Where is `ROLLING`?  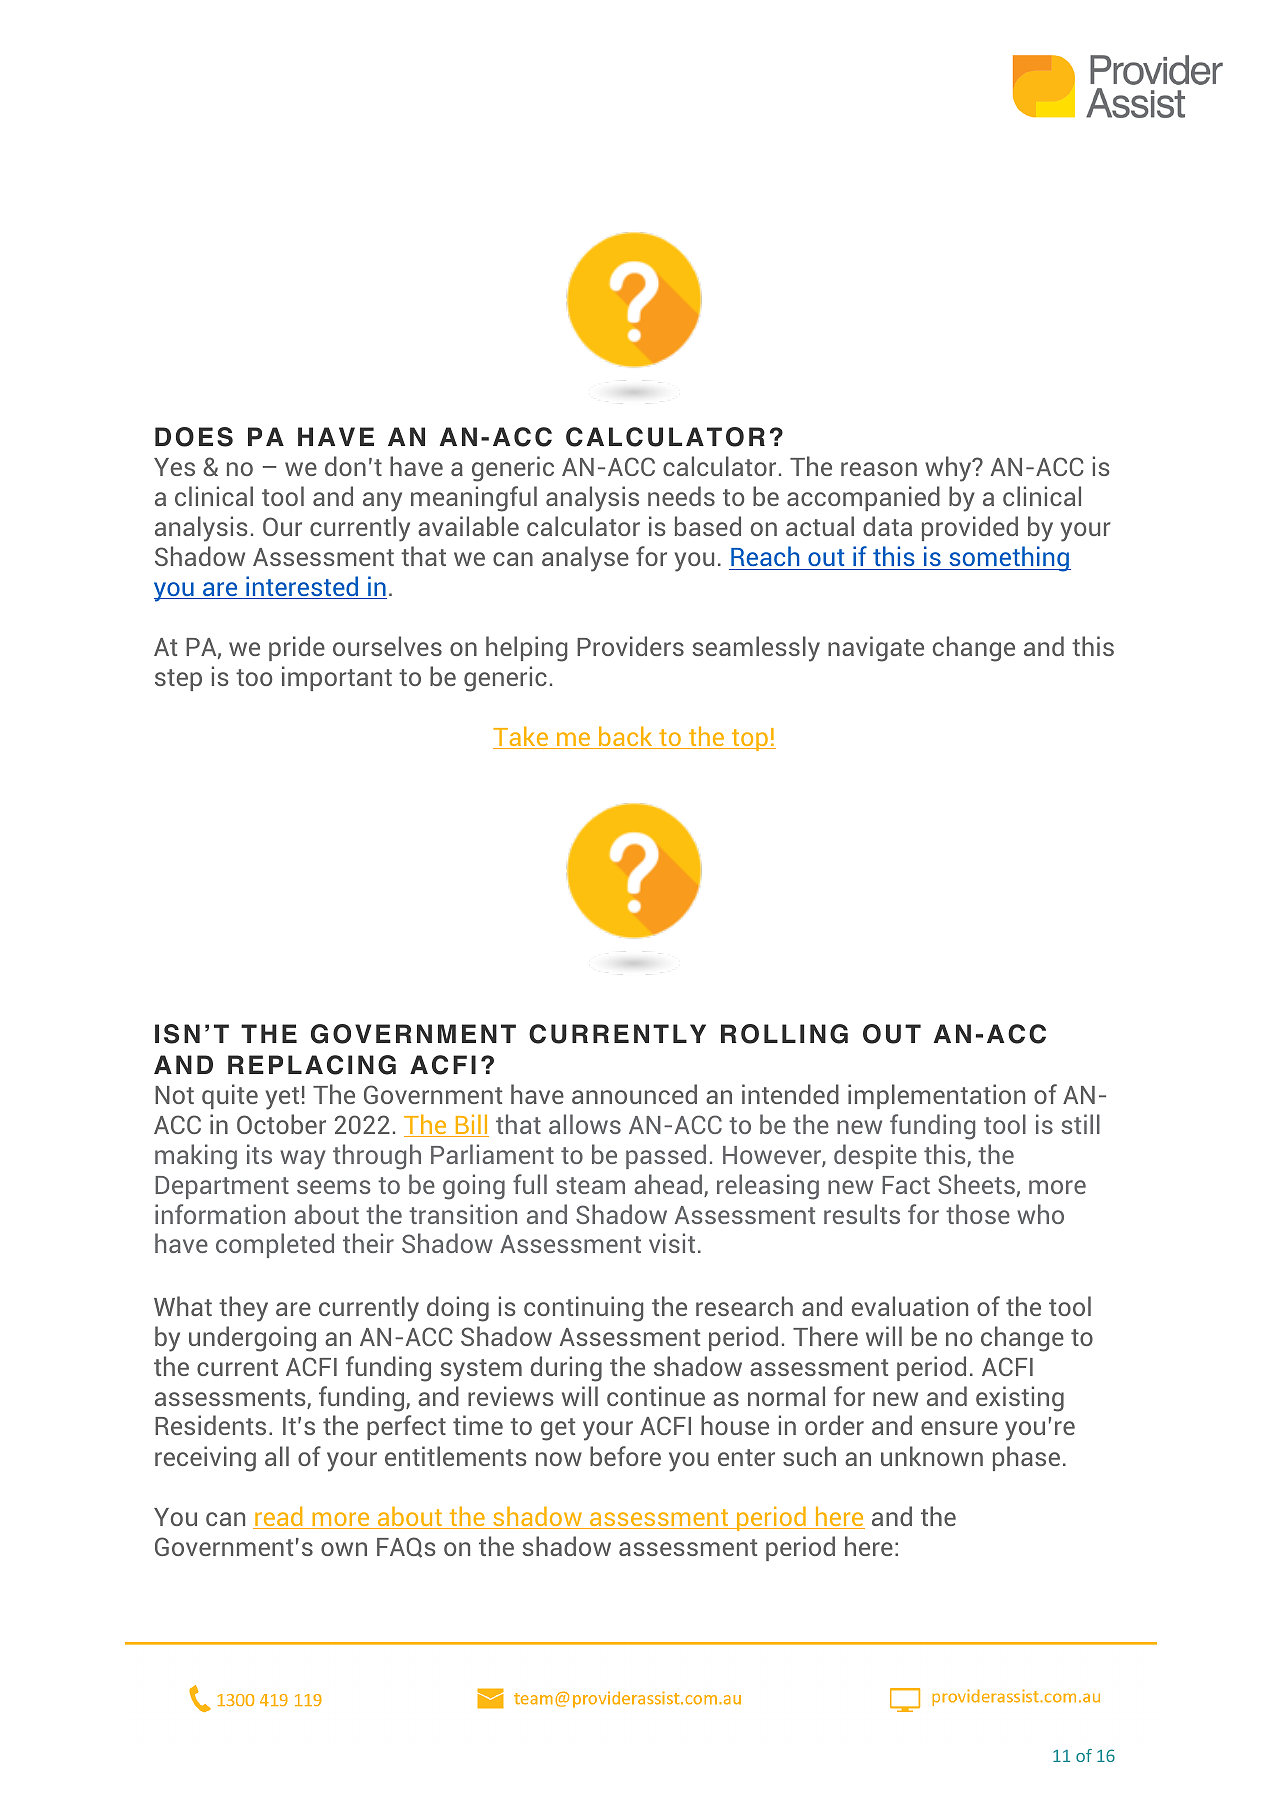 ROLLING is located at coordinates (784, 1034).
